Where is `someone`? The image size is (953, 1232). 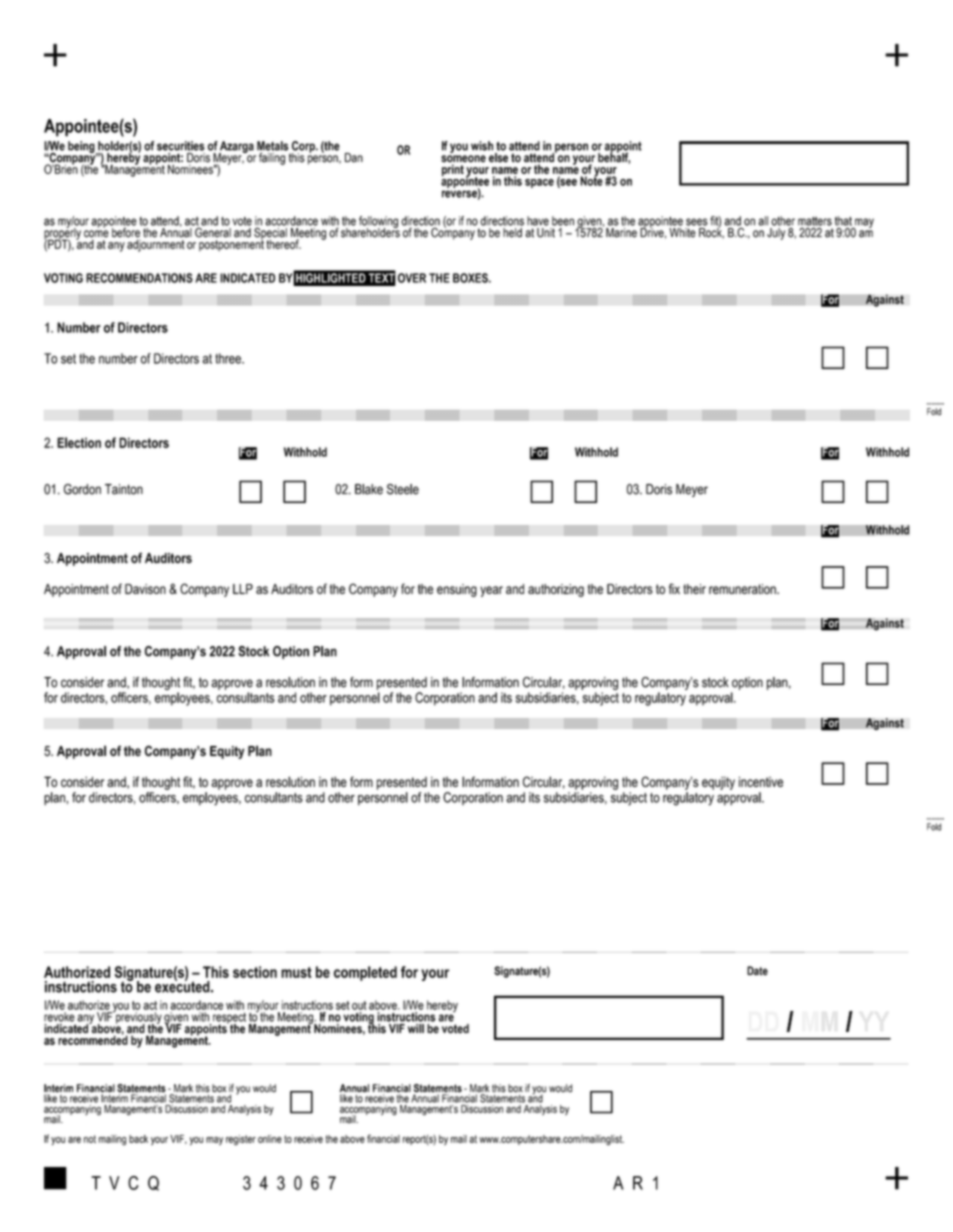
someone is located at coordinates (463, 160).
